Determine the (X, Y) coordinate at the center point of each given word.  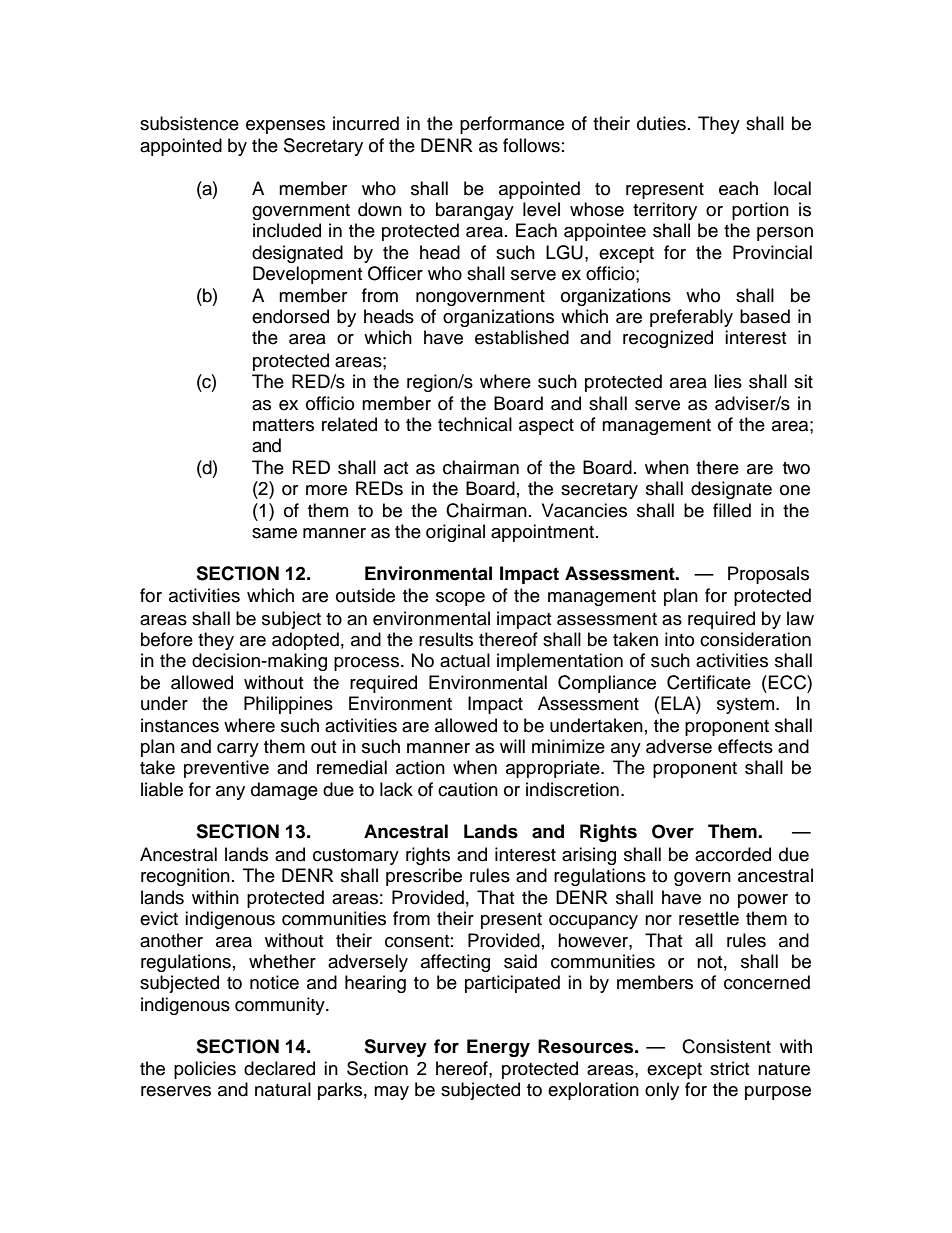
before (167, 639)
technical (475, 424)
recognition (185, 877)
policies (205, 1070)
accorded (733, 854)
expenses (285, 127)
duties (661, 123)
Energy (498, 1048)
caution (468, 789)
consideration (755, 639)
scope (460, 599)
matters (283, 425)
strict (729, 1068)
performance (512, 125)
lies (728, 381)
